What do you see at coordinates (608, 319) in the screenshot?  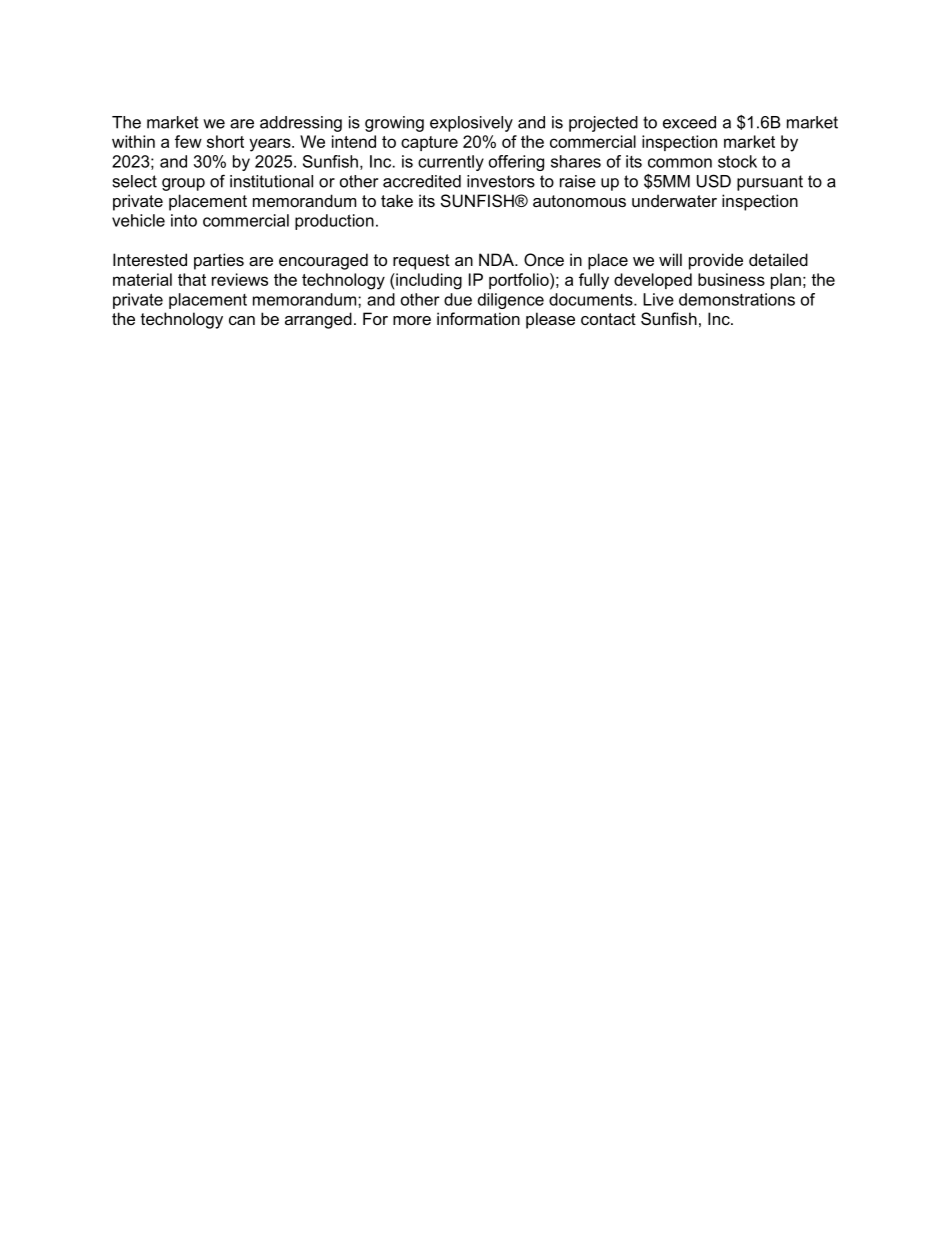 I see `contact` at bounding box center [608, 319].
